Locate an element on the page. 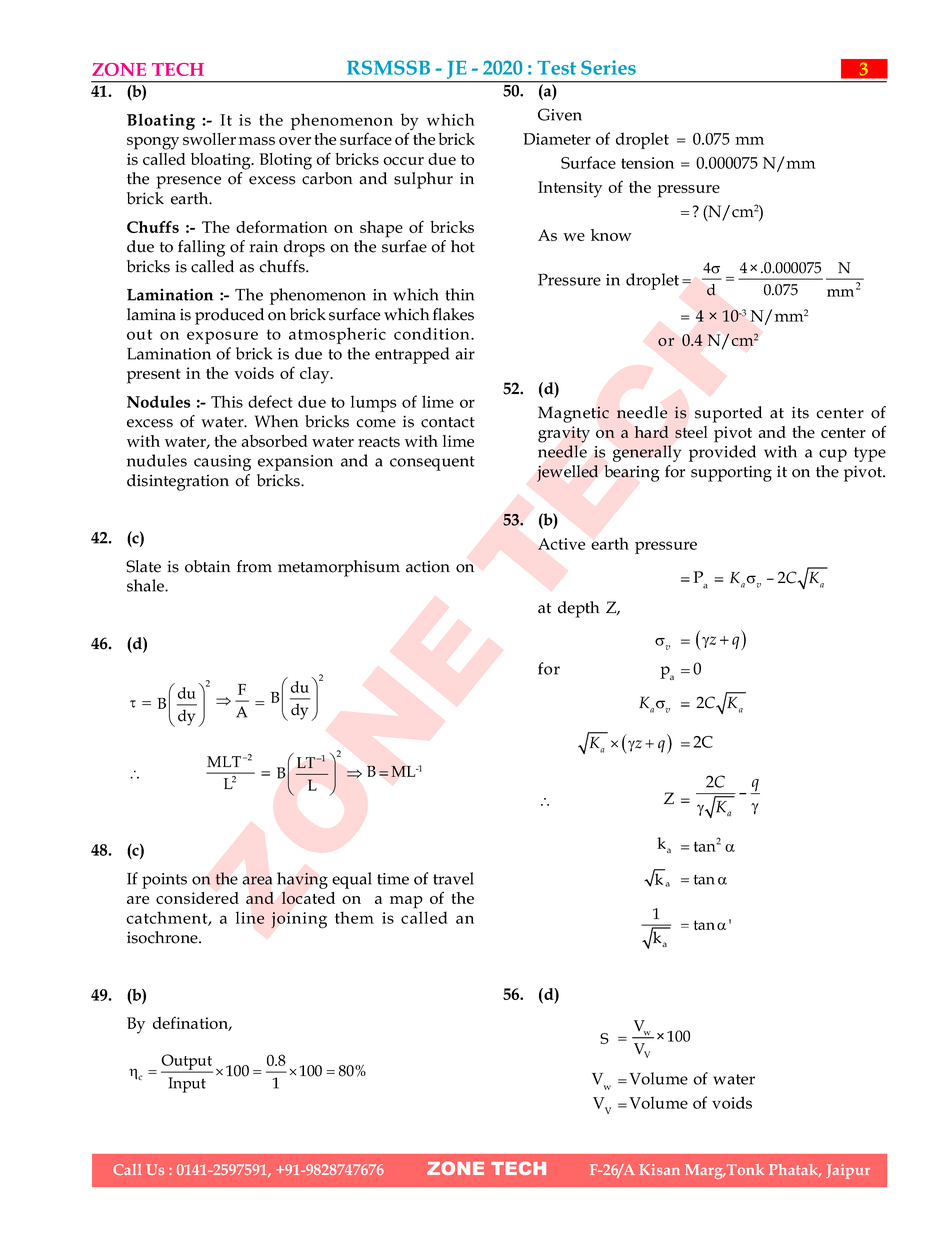 This page has height=1233, width=952. air is located at coordinates (465, 354).
